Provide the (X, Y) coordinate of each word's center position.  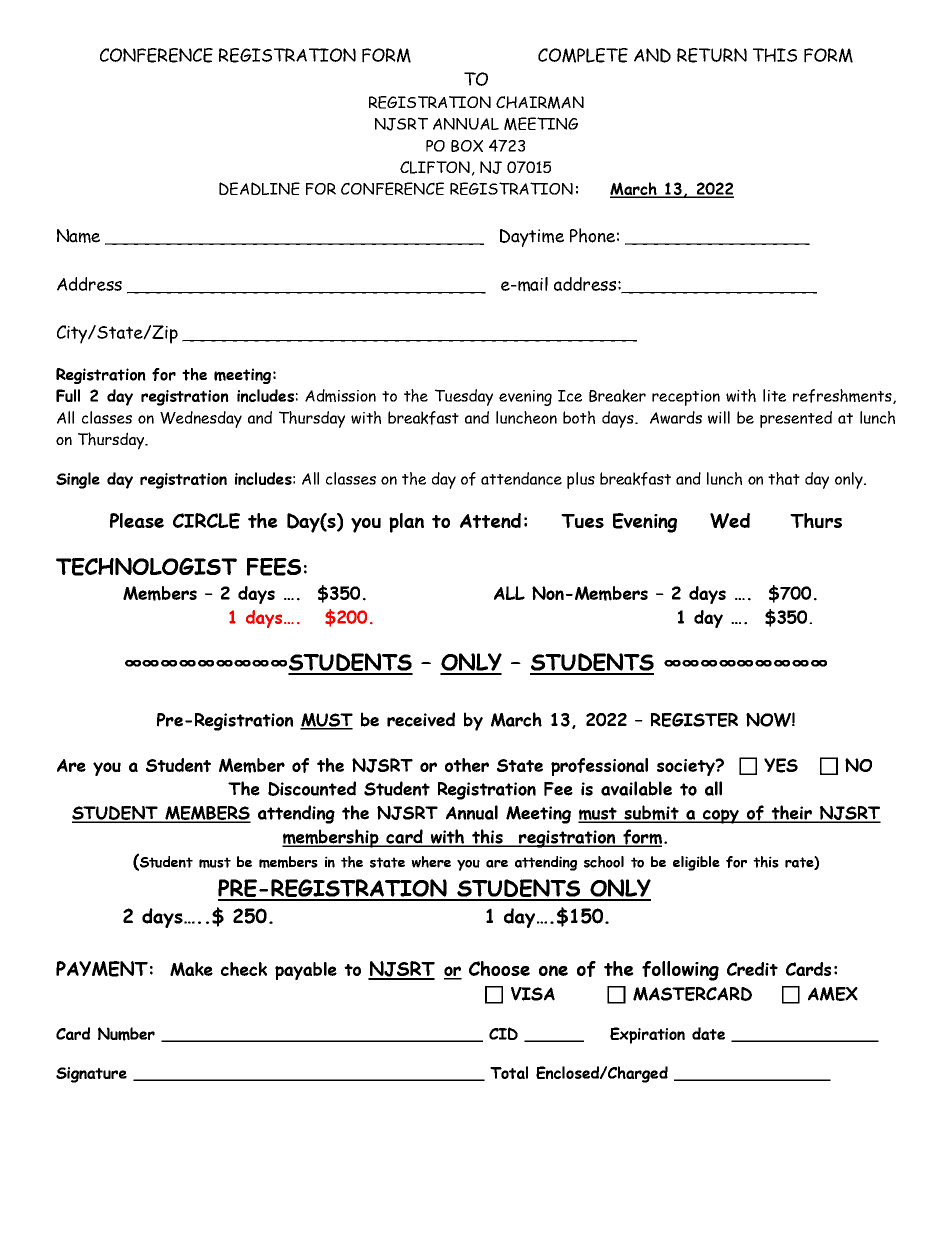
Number (126, 1034)
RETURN (712, 55)
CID (503, 1033)
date (708, 1033)
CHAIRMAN (540, 102)
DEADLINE (259, 188)
